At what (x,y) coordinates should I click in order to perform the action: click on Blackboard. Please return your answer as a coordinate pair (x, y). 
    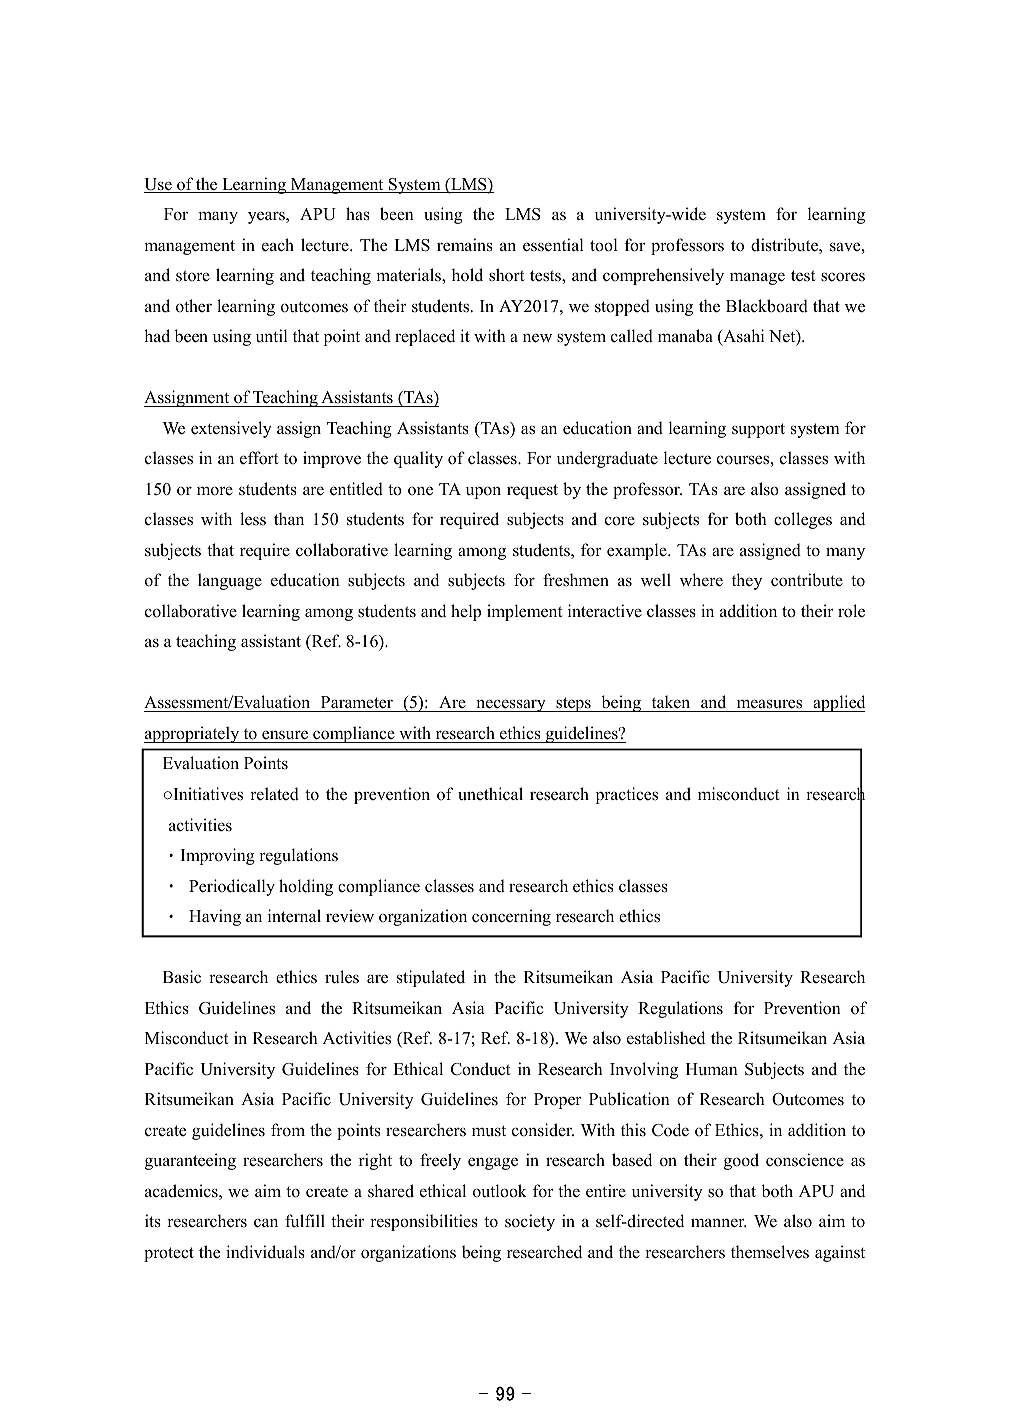
    Looking at the image, I should click on (767, 306).
